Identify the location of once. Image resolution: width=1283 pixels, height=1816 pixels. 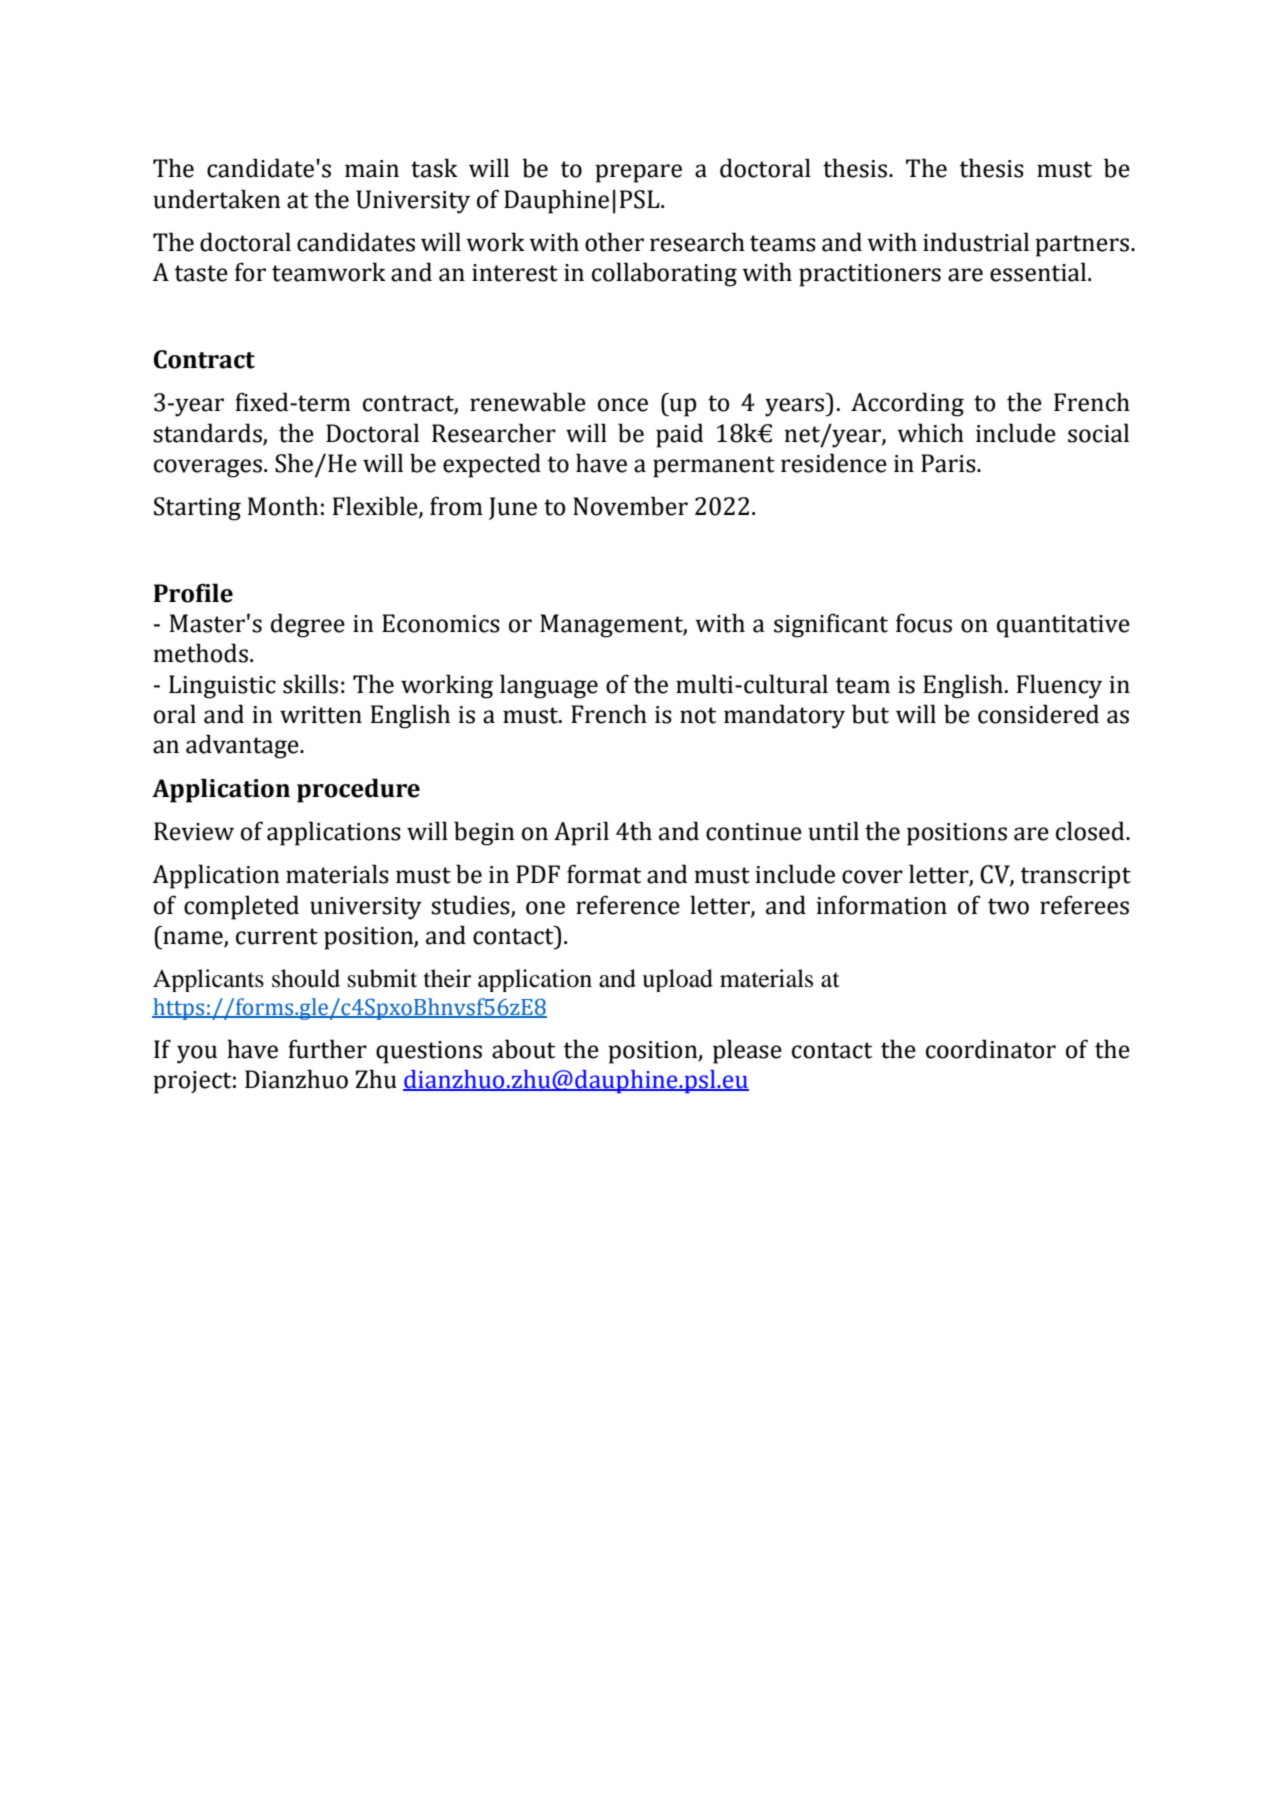
(623, 405).
